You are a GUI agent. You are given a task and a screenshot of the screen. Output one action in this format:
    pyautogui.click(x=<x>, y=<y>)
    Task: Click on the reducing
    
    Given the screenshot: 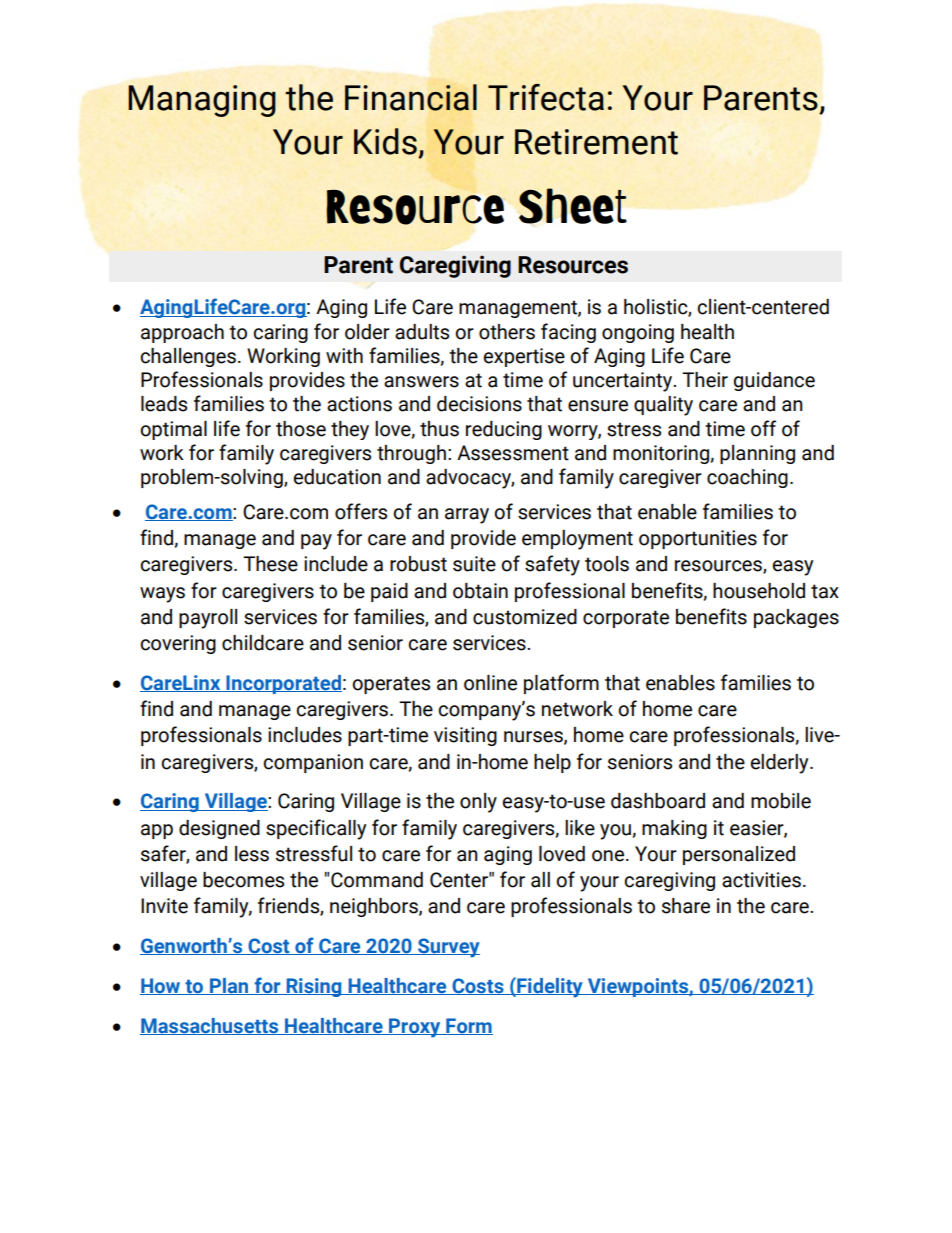 What is the action you would take?
    pyautogui.click(x=504, y=430)
